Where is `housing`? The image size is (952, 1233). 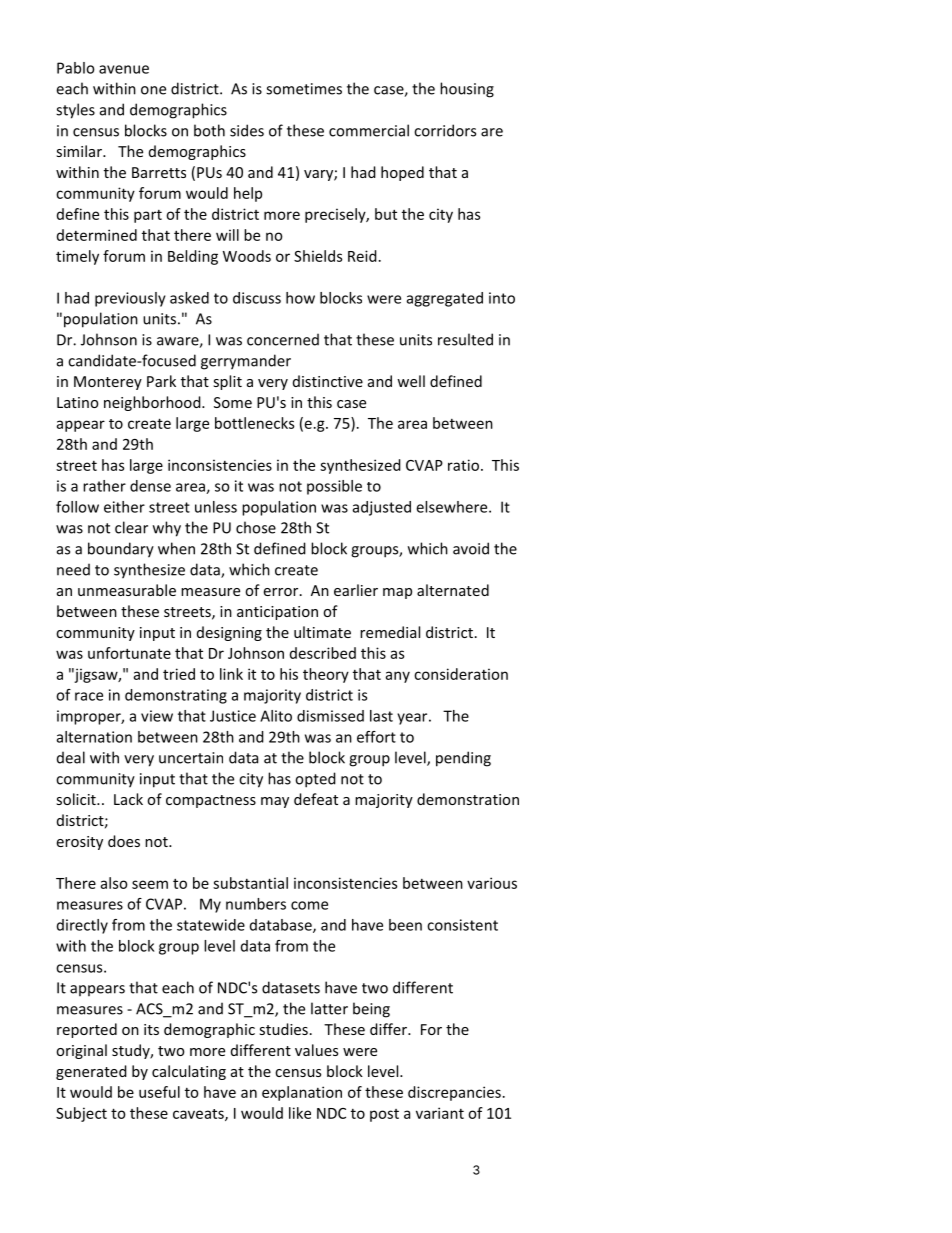
housing is located at coordinates (467, 90).
